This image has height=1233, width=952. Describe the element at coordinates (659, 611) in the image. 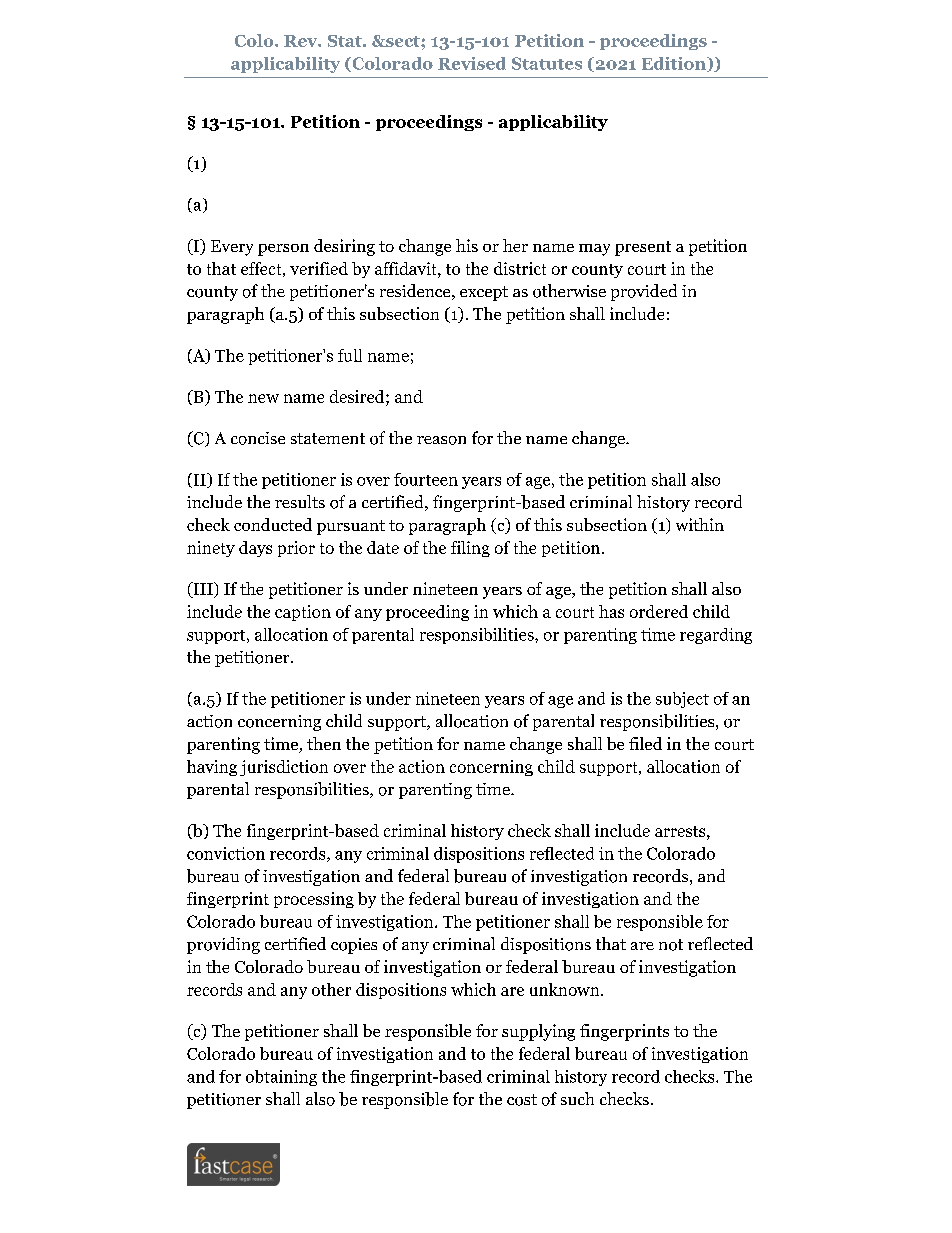

I see `ordered` at that location.
